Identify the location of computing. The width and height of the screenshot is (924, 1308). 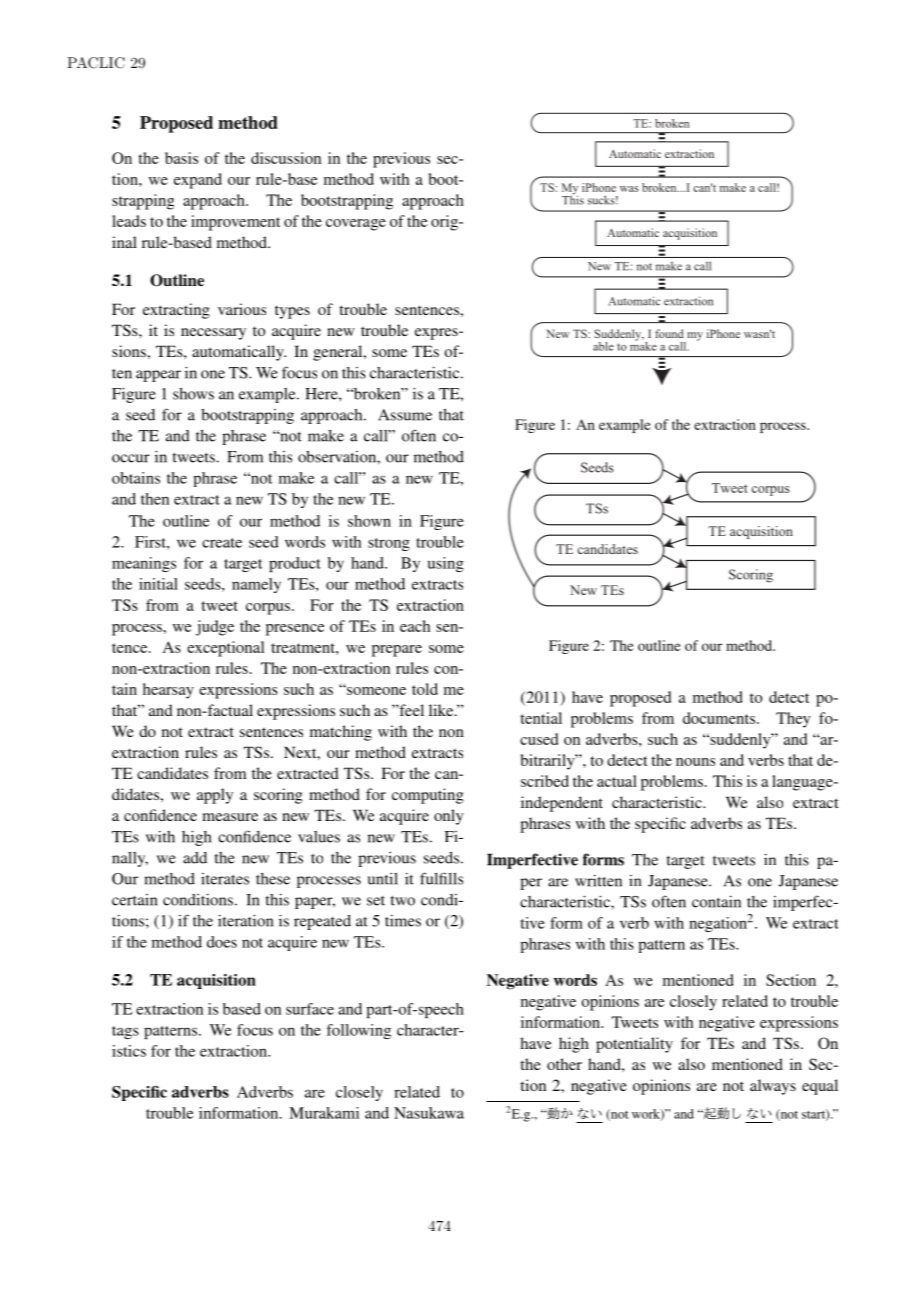
(428, 796).
